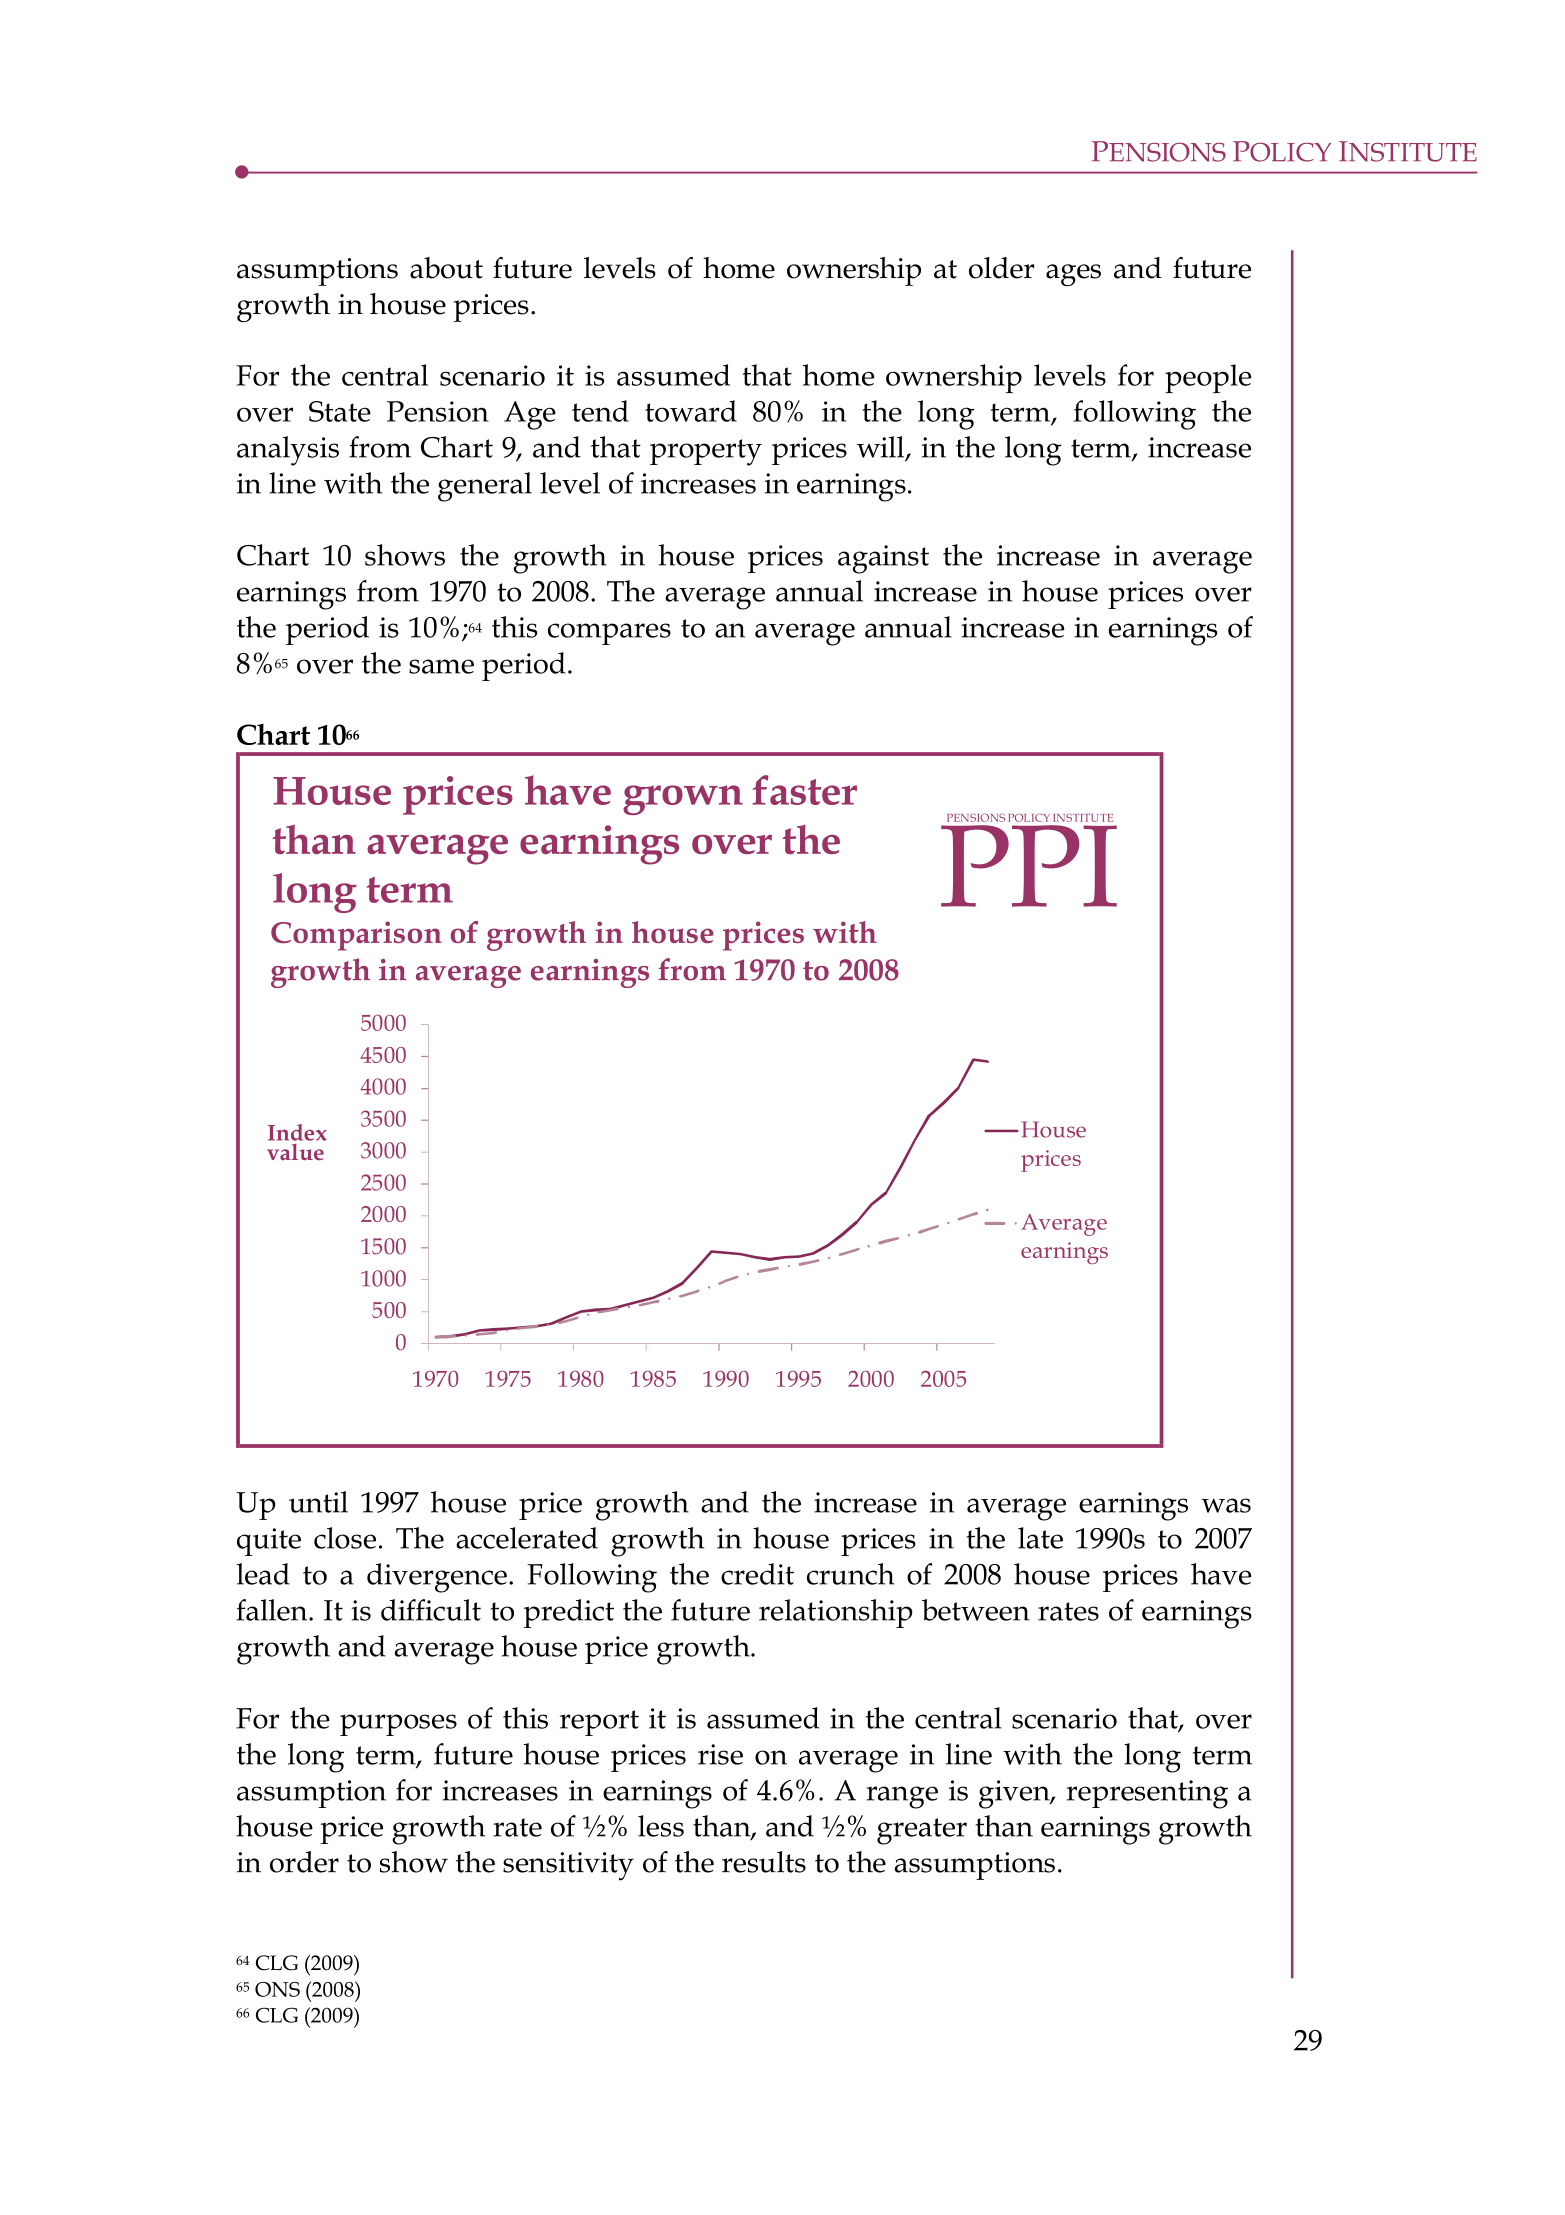  I want to click on ages, so click(1073, 275).
